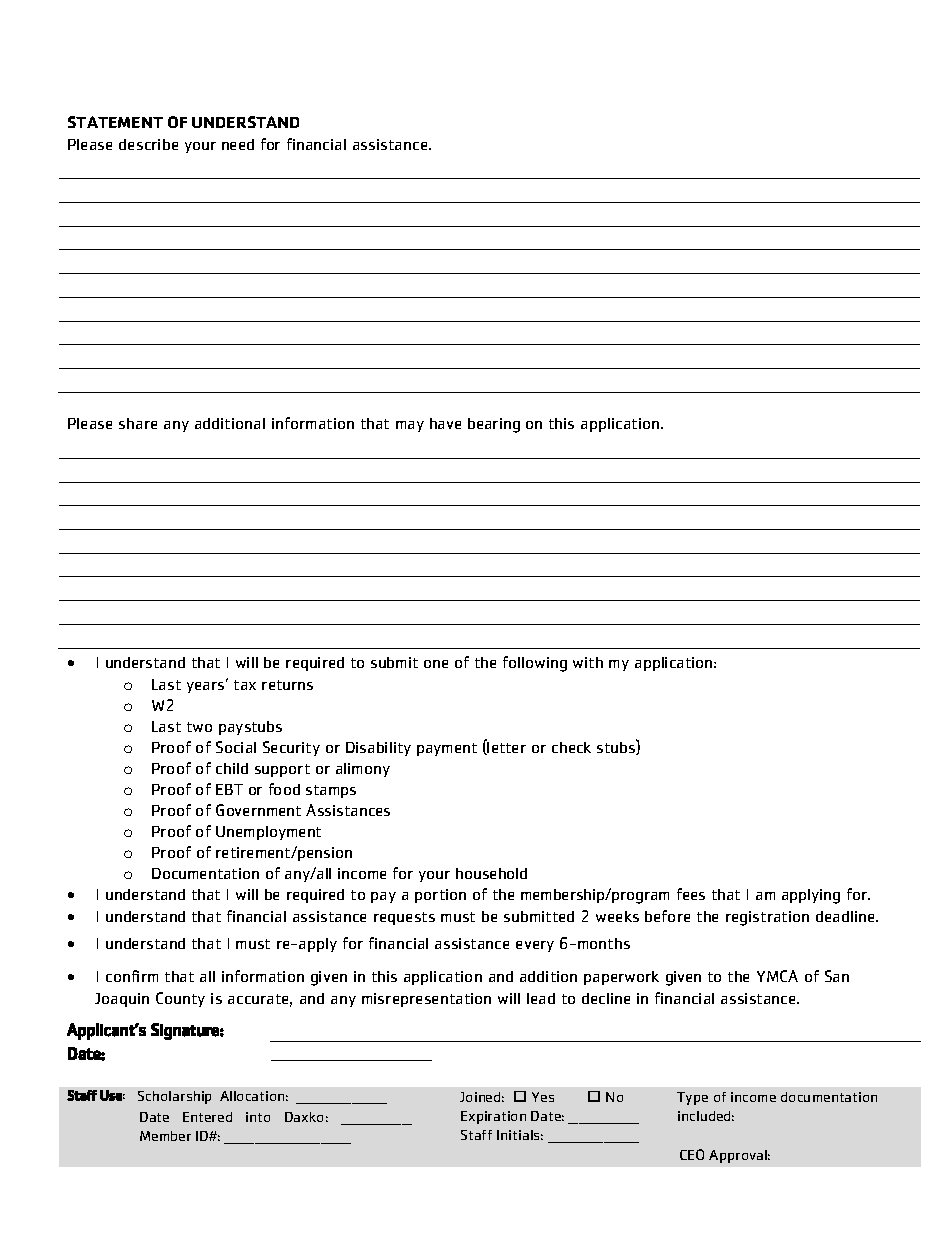 Image resolution: width=952 pixels, height=1233 pixels. I want to click on have, so click(445, 423).
